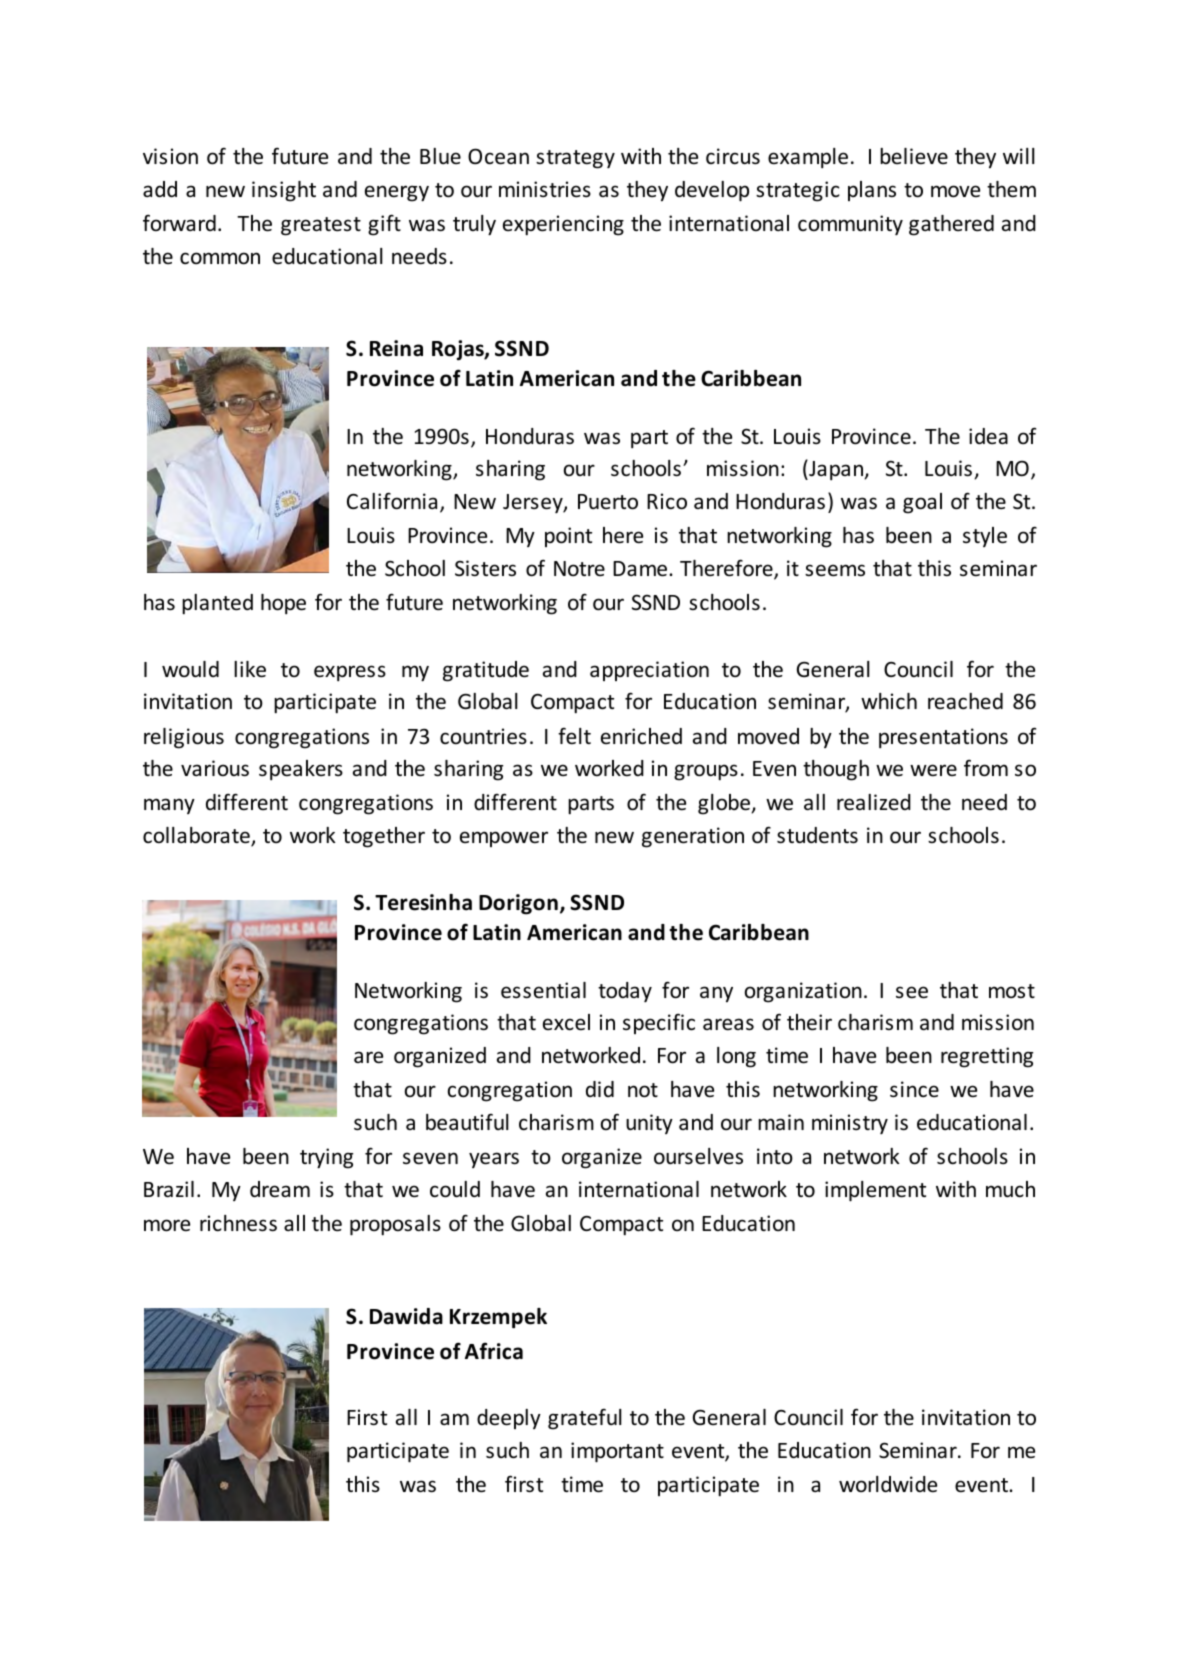  I want to click on hope, so click(283, 604).
